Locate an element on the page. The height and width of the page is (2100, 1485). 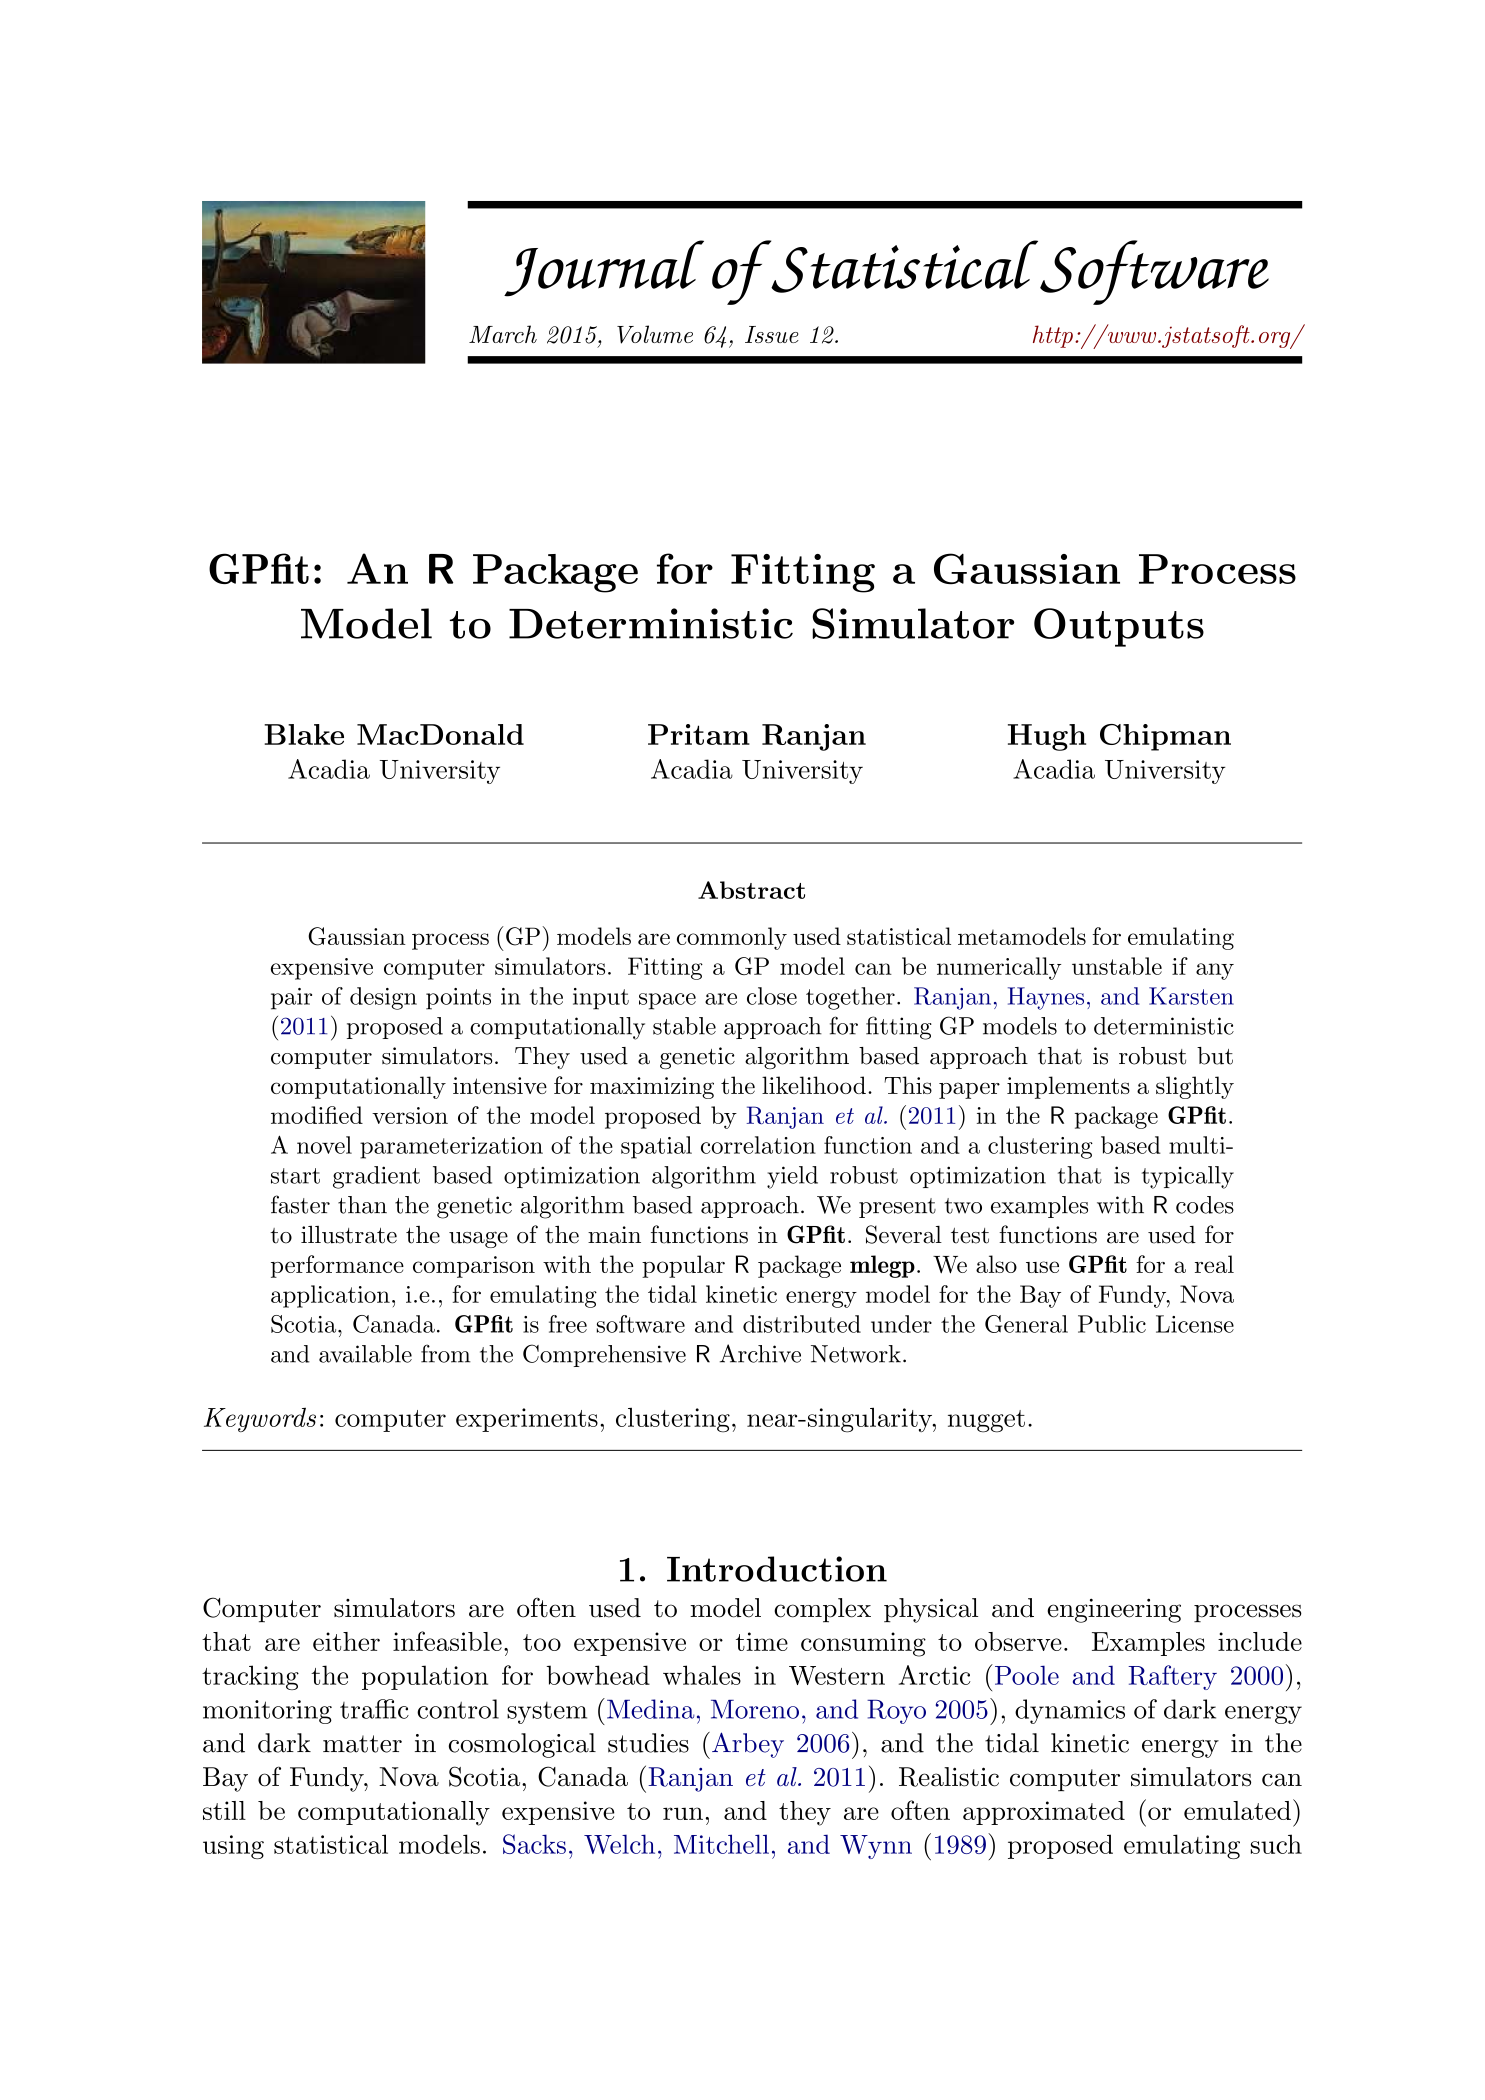
Abstract is located at coordinates (751, 890).
